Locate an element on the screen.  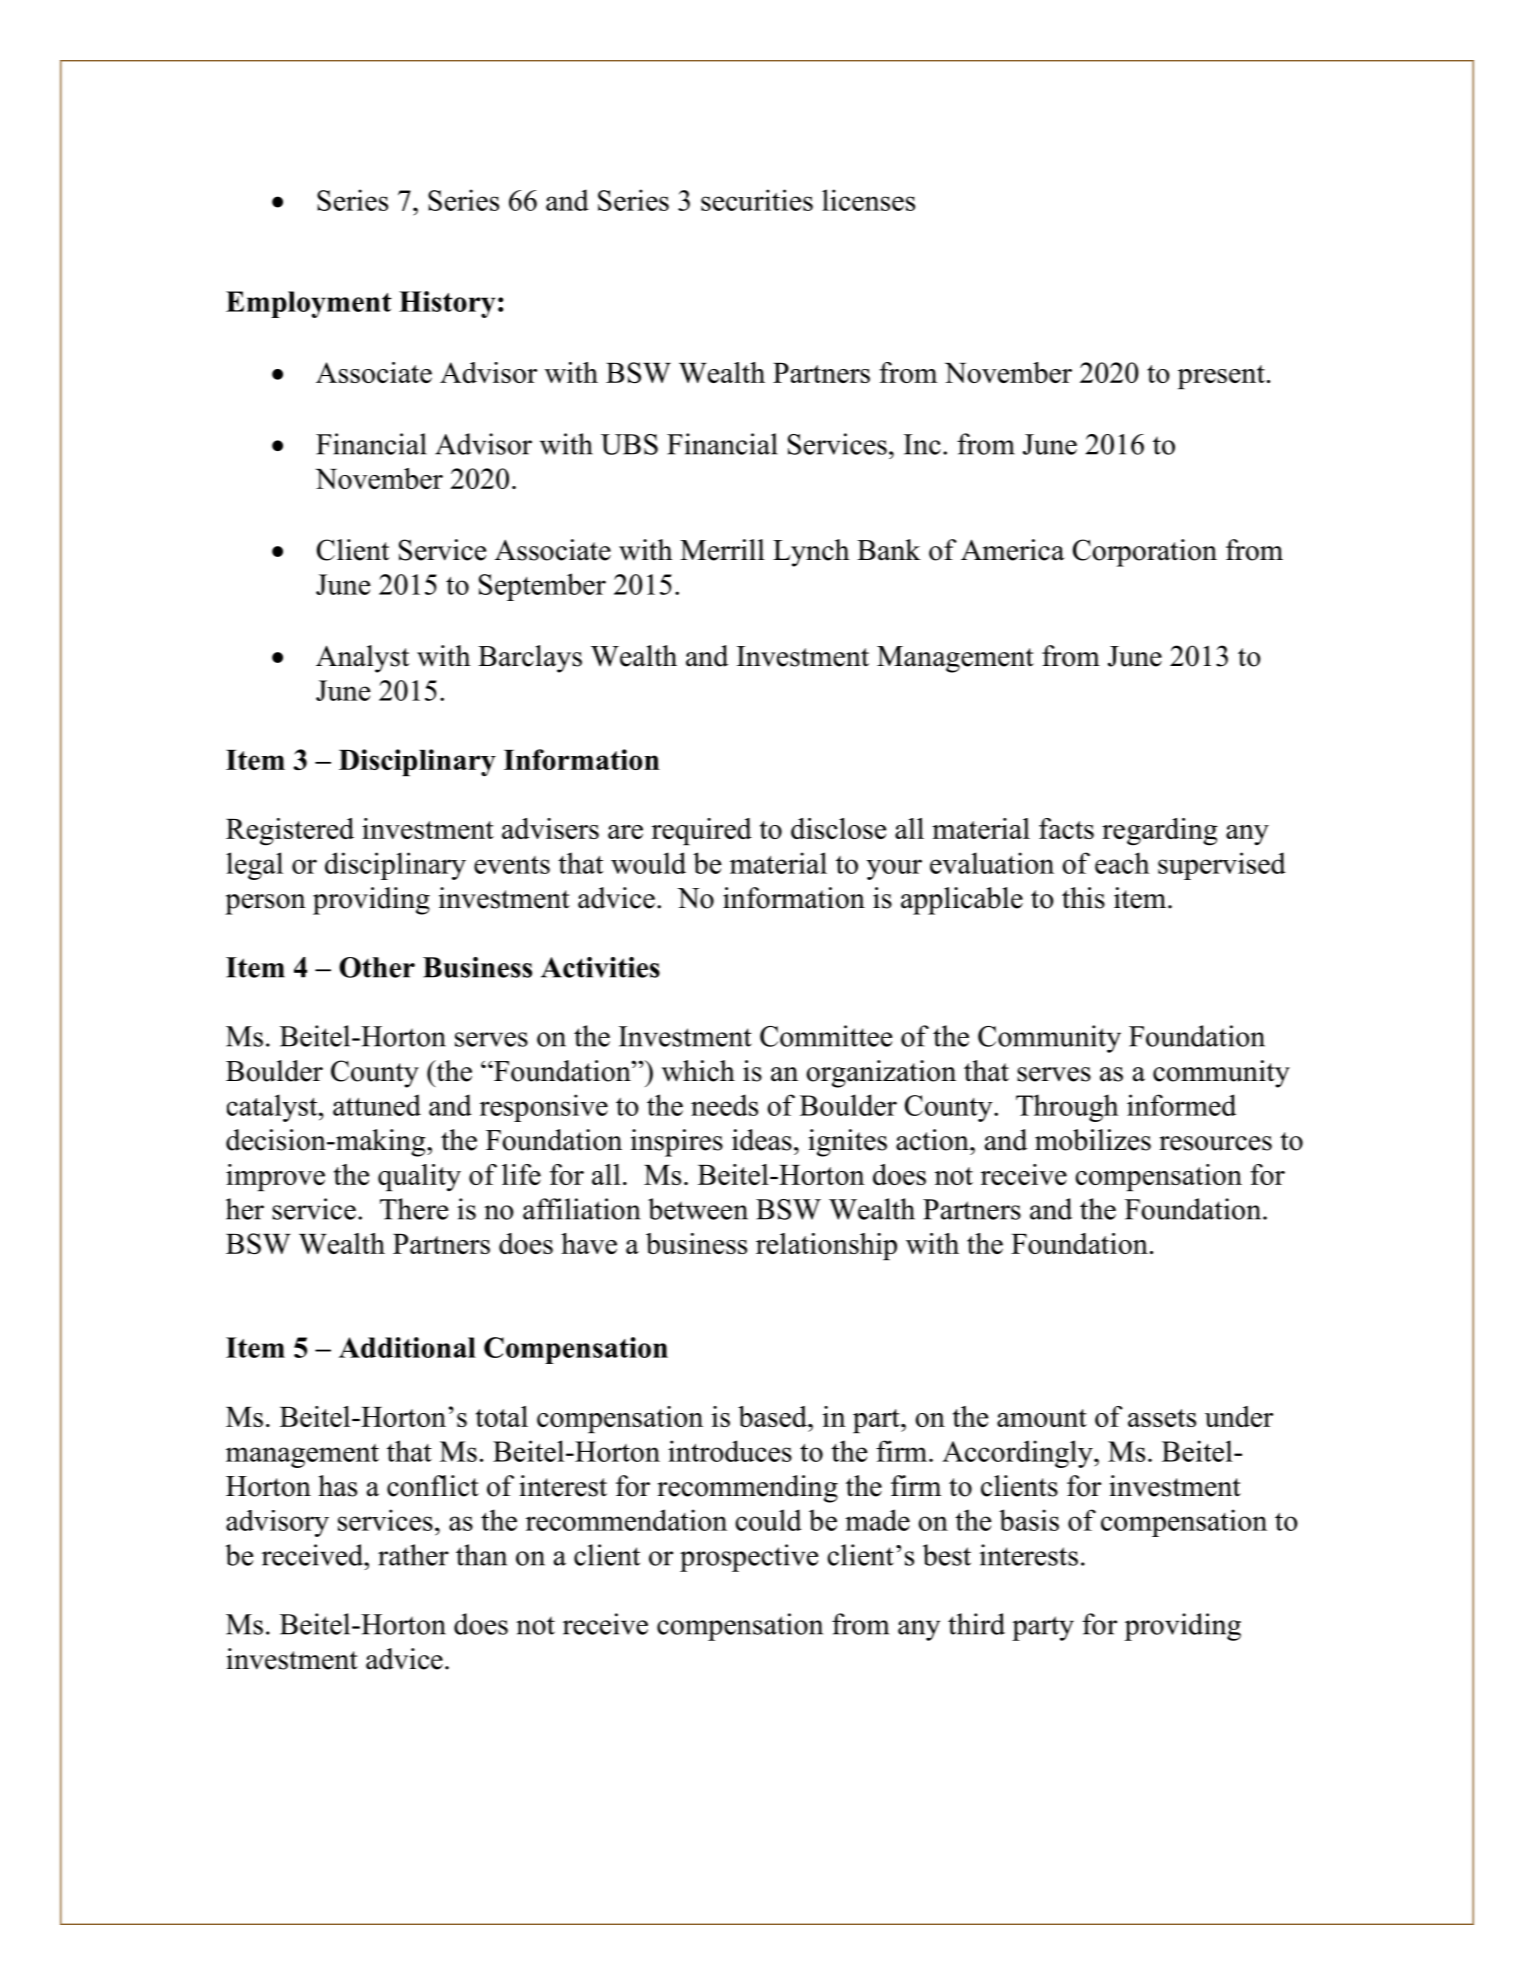
Analyst is located at coordinates (362, 659).
